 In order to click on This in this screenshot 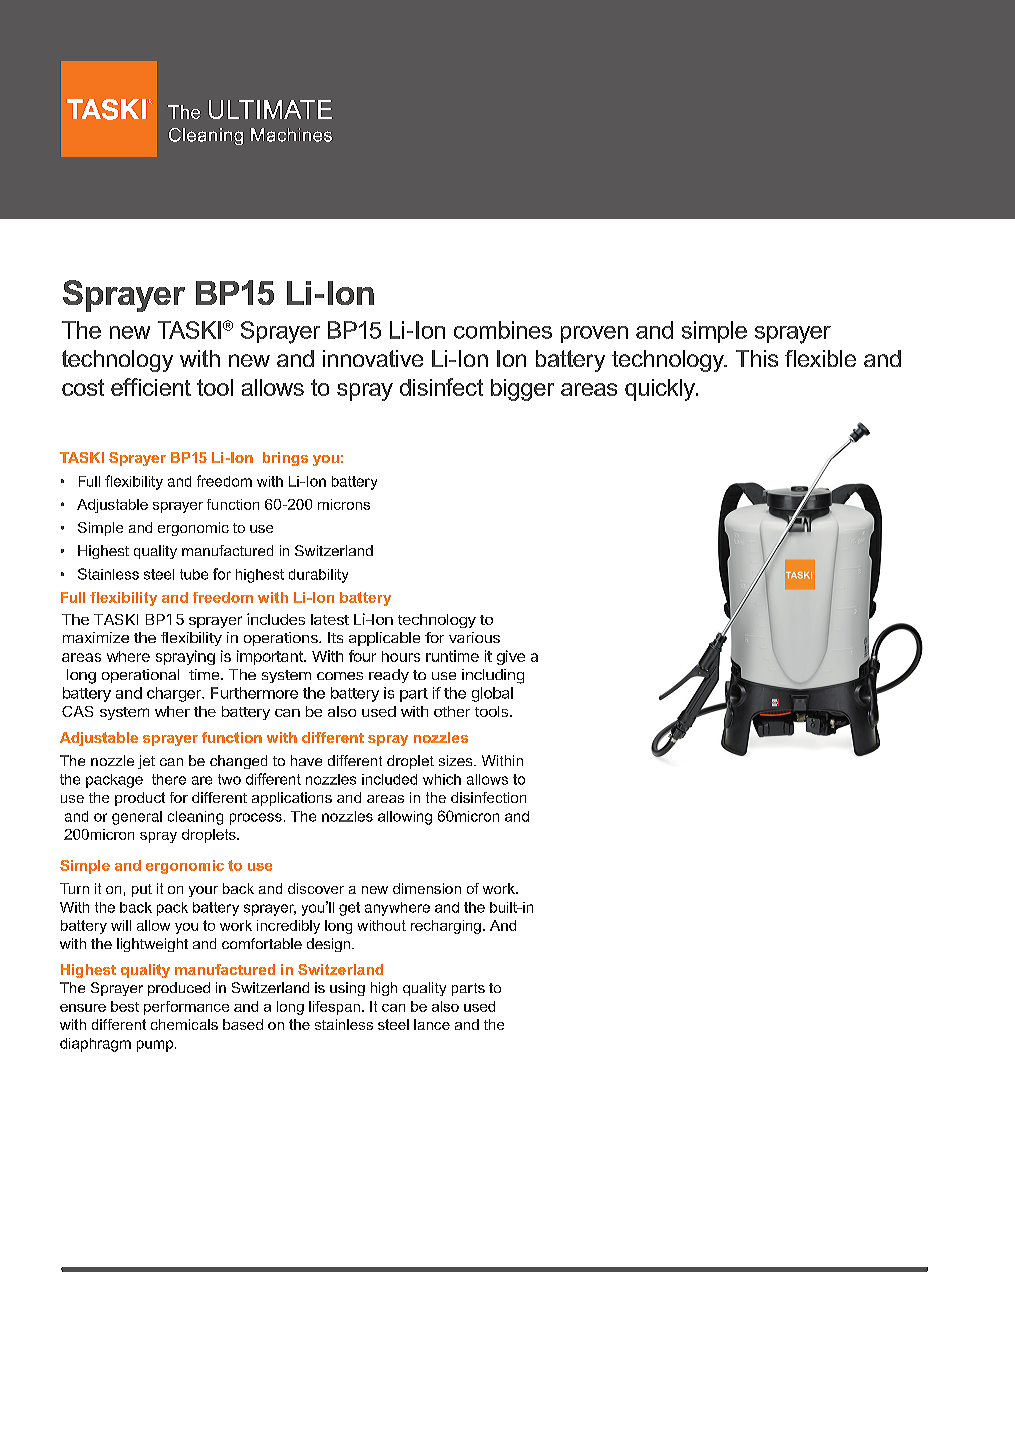, I will do `click(757, 358)`.
